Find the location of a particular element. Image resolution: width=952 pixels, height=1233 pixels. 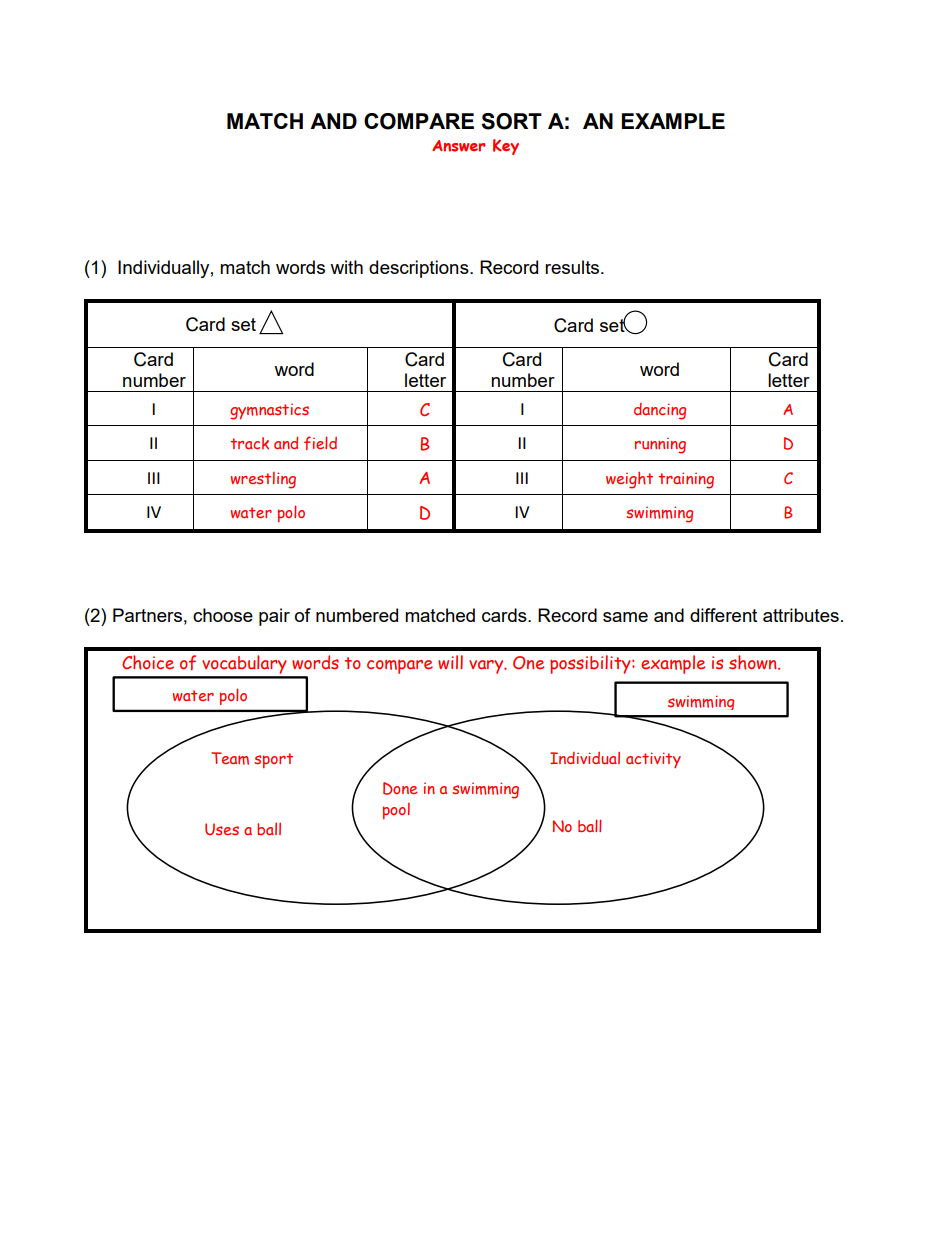

Uses is located at coordinates (222, 829).
